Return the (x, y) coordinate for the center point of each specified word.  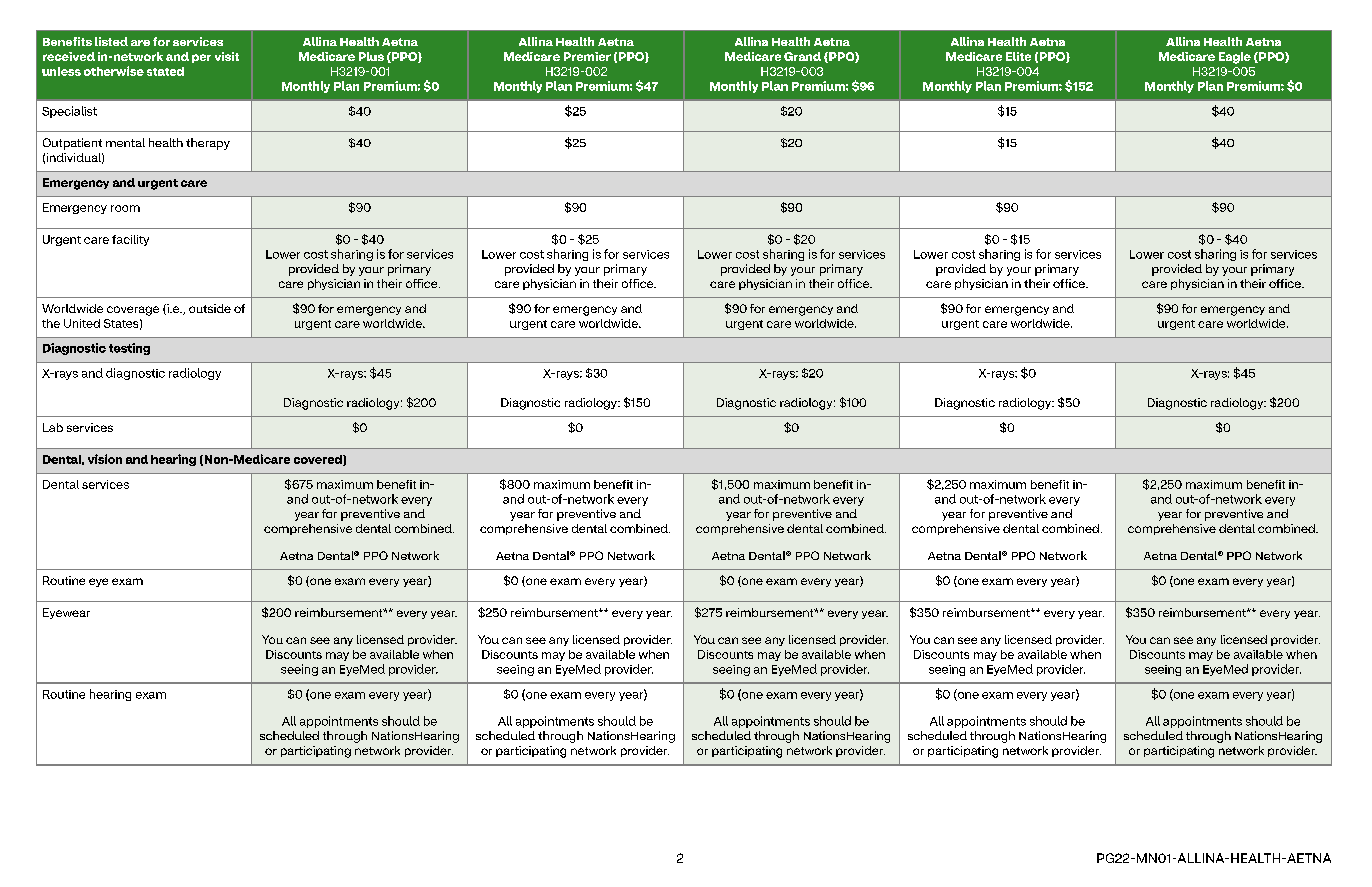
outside (210, 308)
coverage (133, 311)
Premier (587, 56)
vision (105, 459)
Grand (802, 56)
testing (129, 349)
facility (130, 240)
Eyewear (66, 613)
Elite (1018, 56)
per (201, 58)
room (125, 208)
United (82, 323)
